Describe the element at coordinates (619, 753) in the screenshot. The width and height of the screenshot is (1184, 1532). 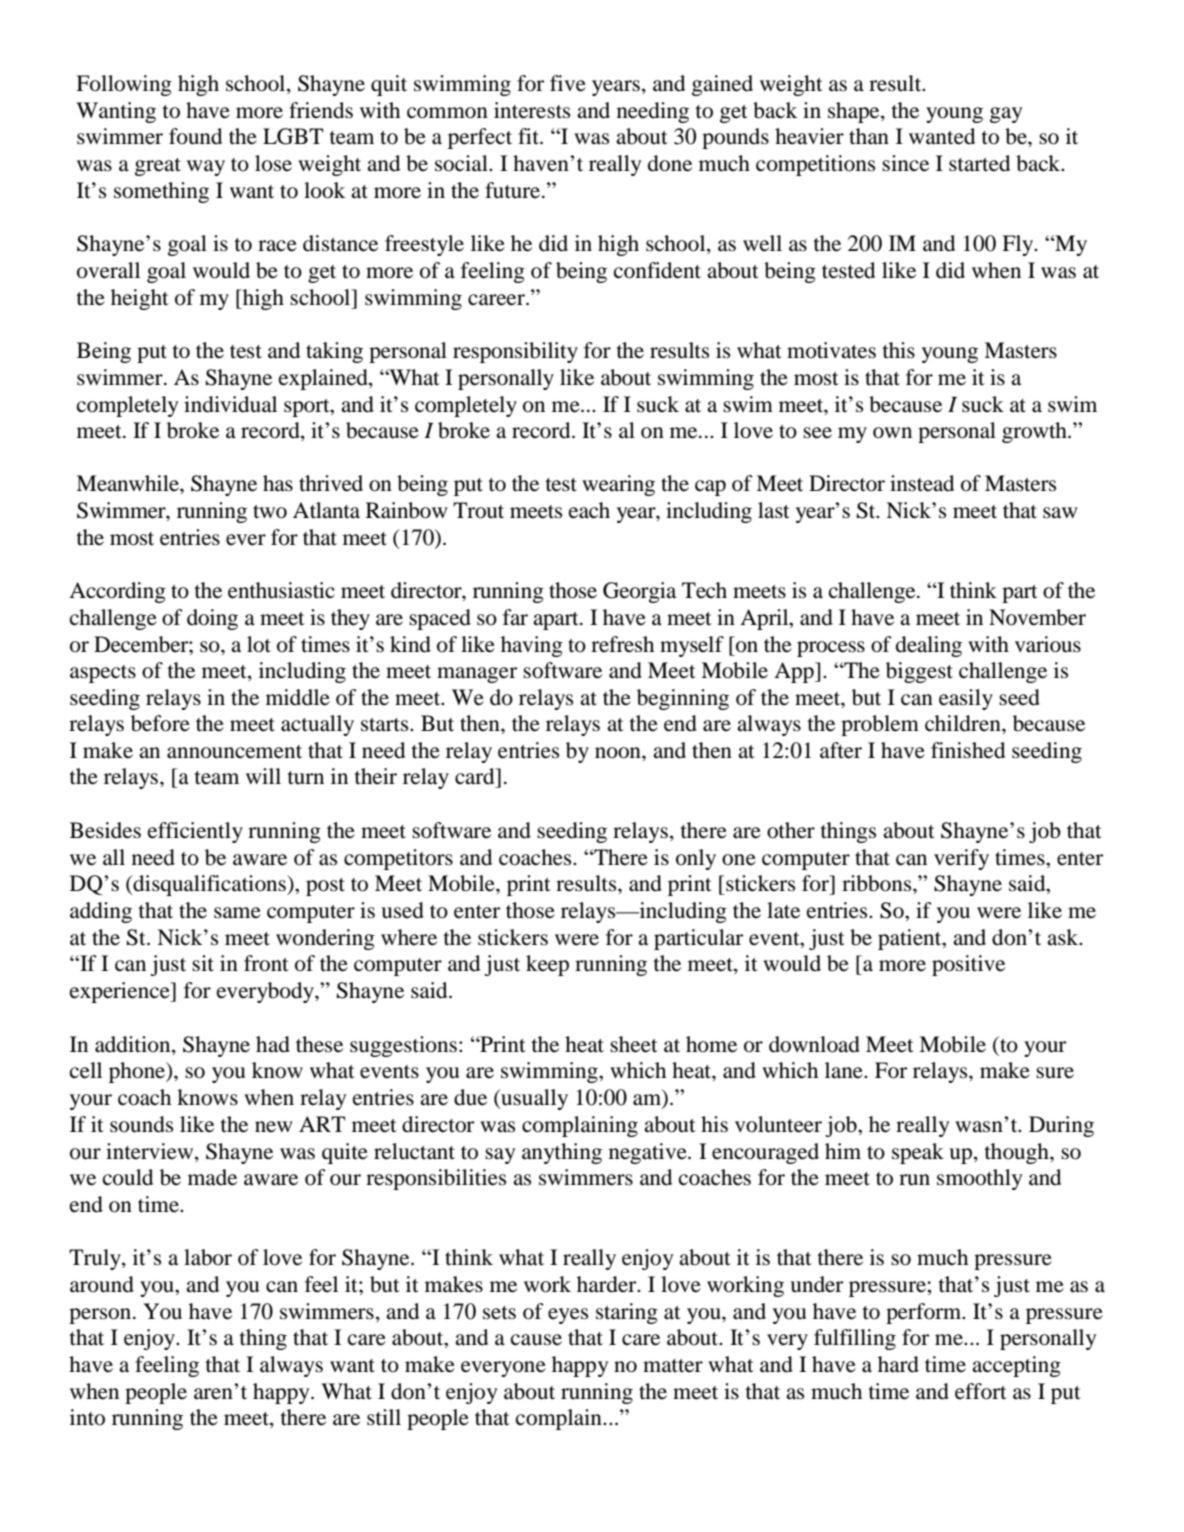
I see `noon` at that location.
